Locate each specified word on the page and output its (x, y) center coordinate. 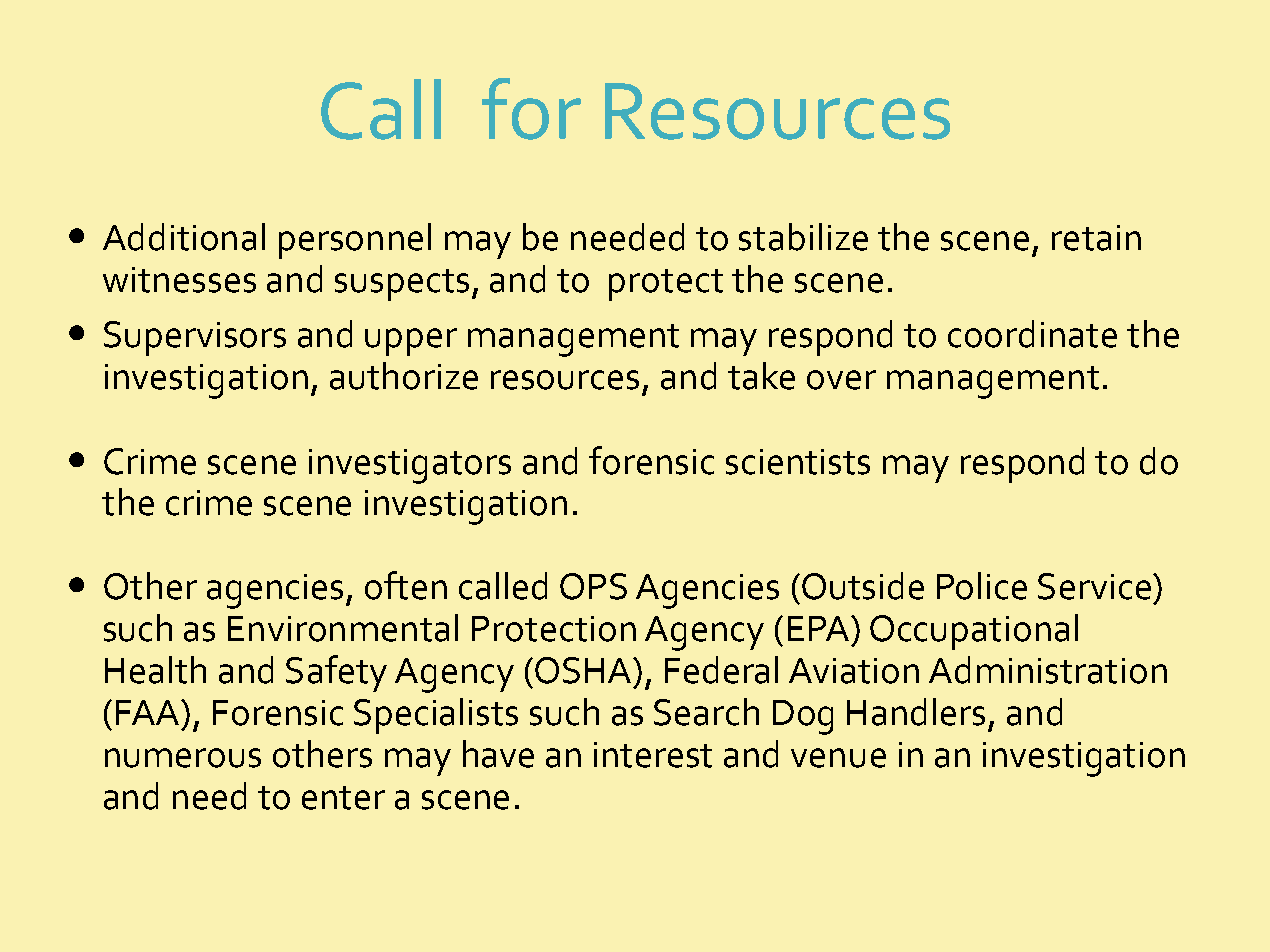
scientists (798, 462)
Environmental (343, 628)
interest (653, 755)
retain (1096, 238)
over (841, 380)
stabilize (803, 237)
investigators (410, 466)
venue (838, 758)
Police (982, 586)
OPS (593, 586)
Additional (184, 237)
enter (343, 798)
